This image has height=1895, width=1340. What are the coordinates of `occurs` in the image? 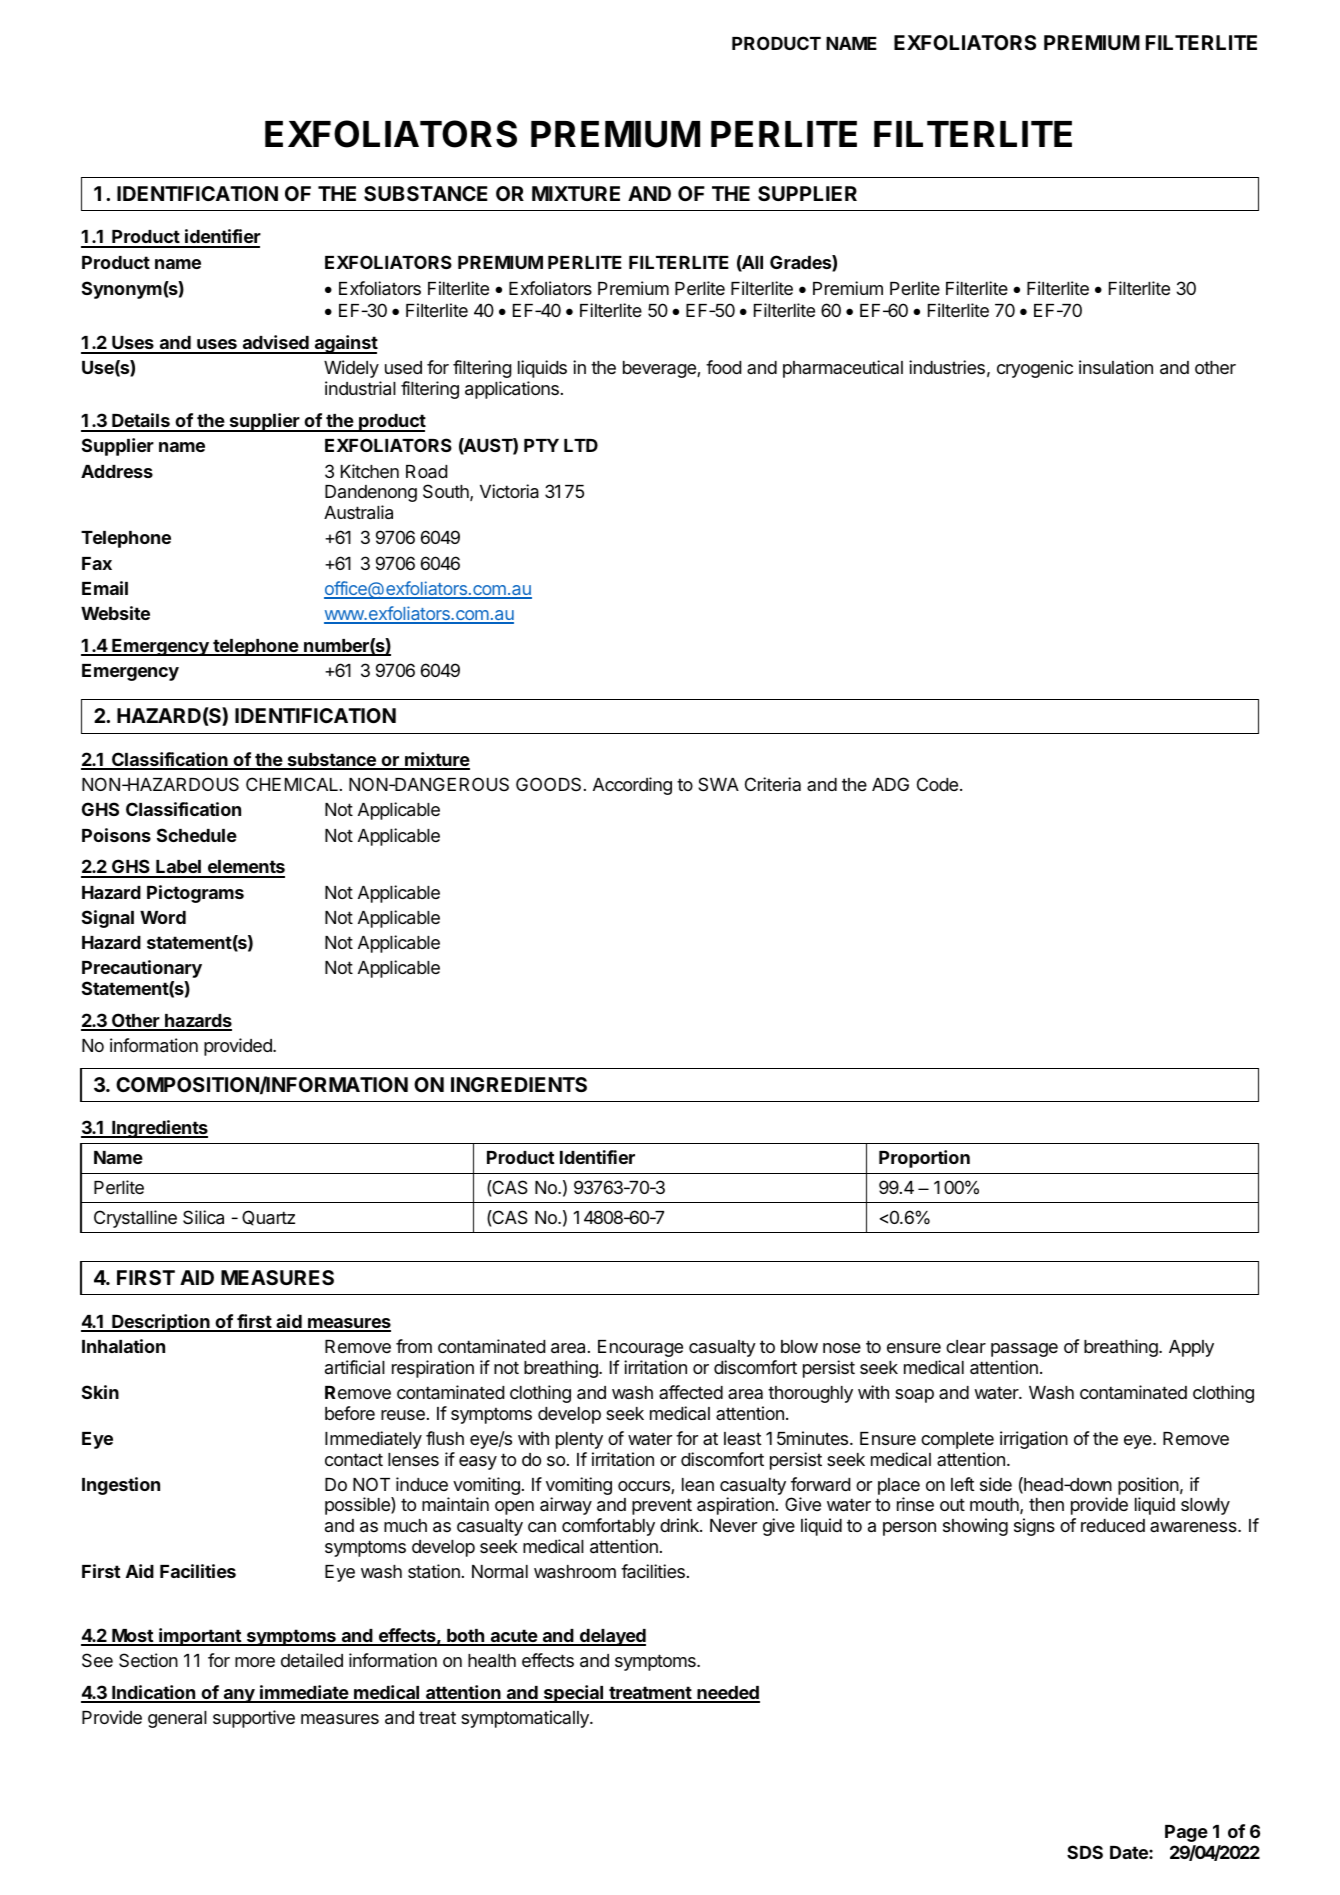 It's located at (645, 1487).
